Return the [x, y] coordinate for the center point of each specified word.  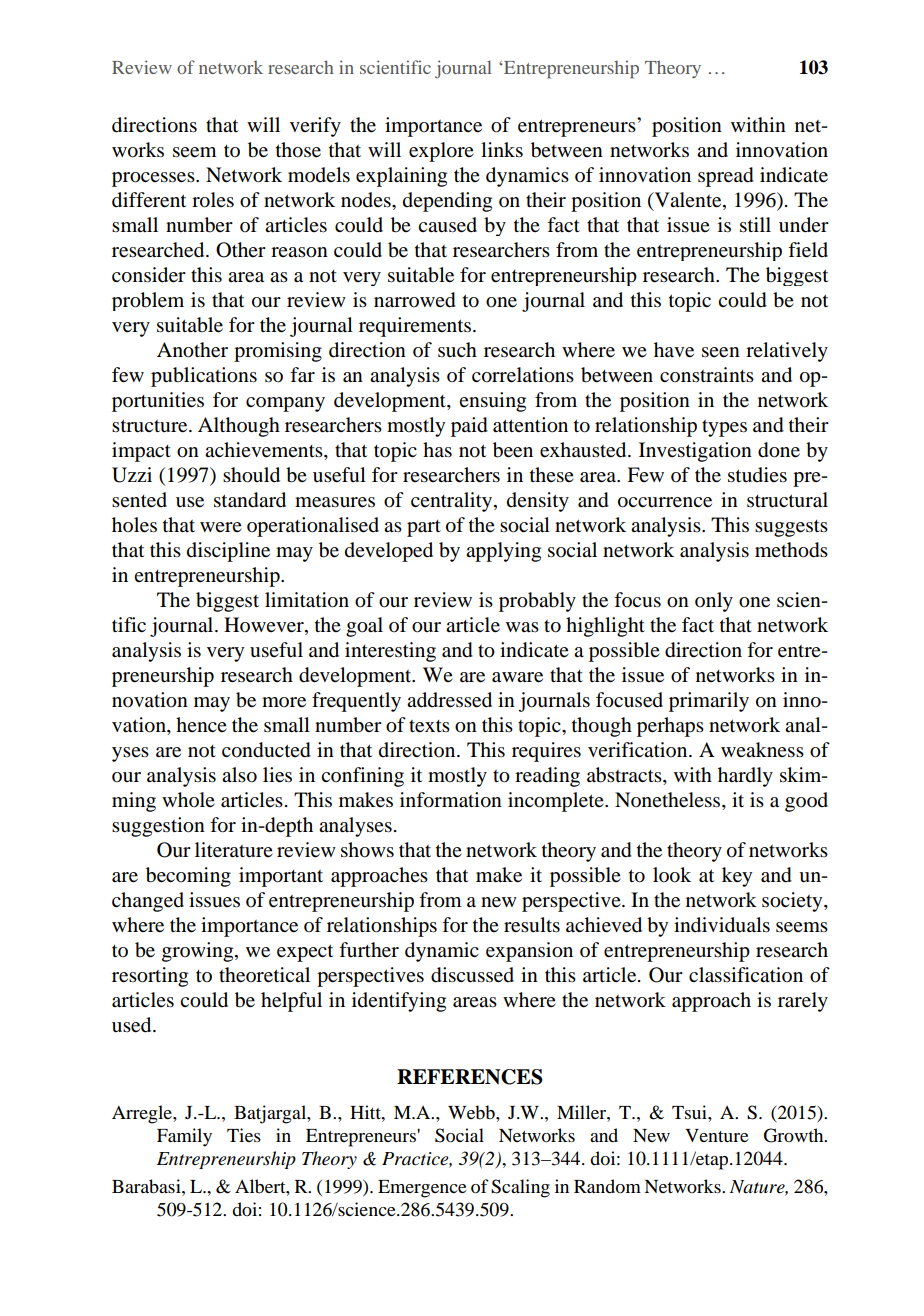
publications [204, 377]
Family [184, 1137]
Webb [472, 1112]
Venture [717, 1135]
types [724, 428]
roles [213, 200]
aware [517, 677]
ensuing [492, 402]
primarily [709, 702]
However [265, 625]
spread [726, 177]
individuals [722, 925]
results [532, 925]
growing [199, 952]
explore [441, 152]
